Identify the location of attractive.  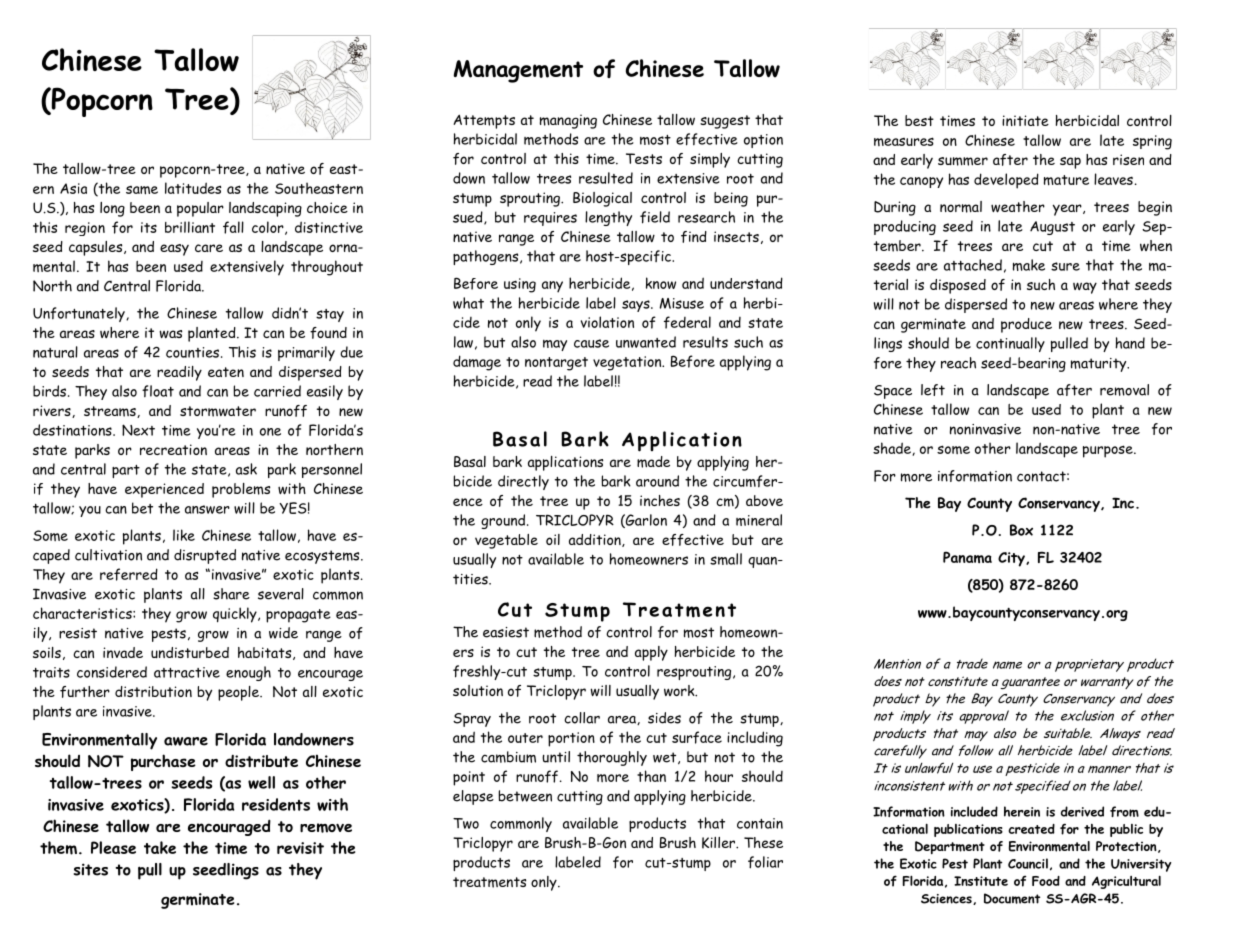
(187, 672).
